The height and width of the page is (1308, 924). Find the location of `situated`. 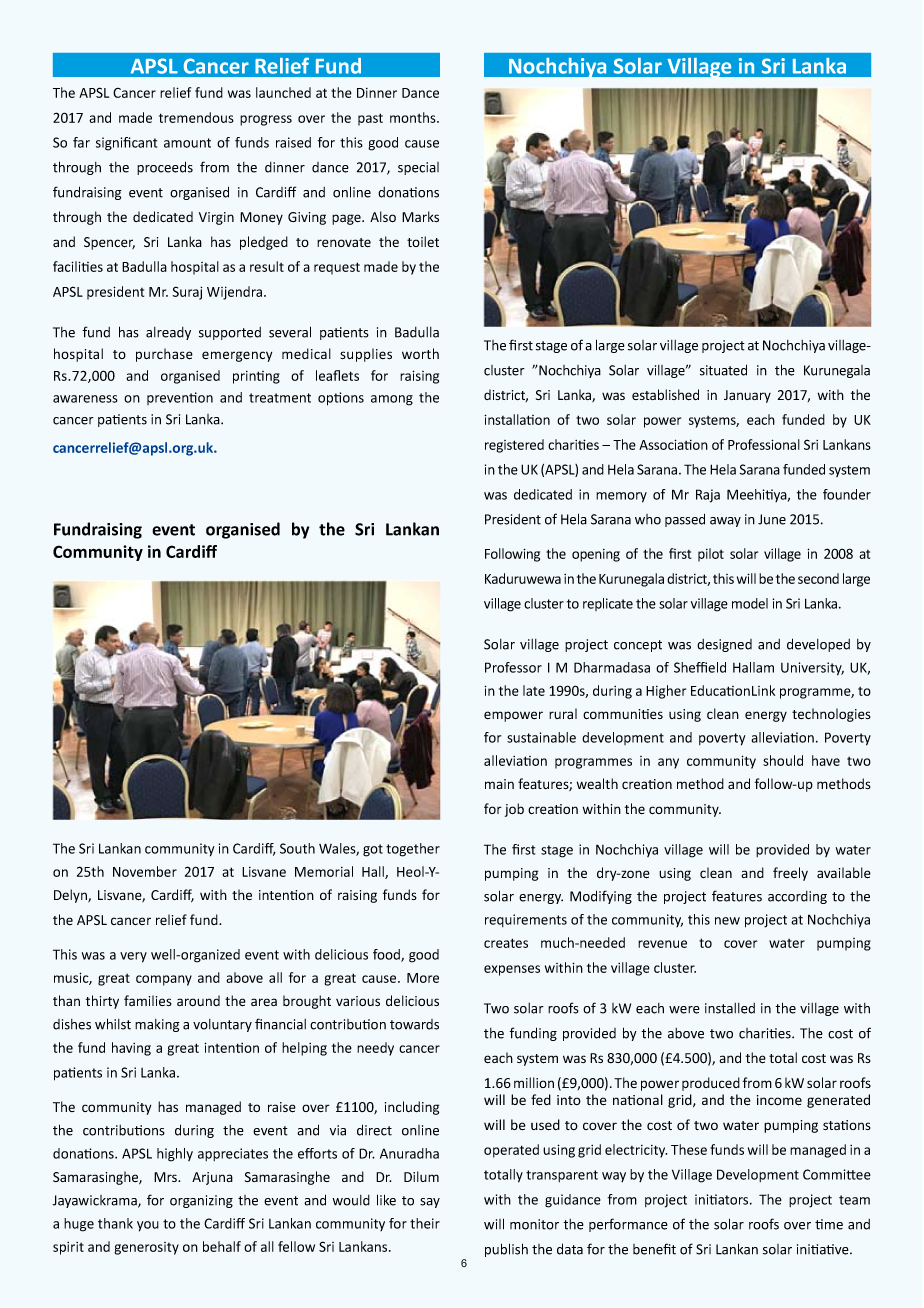

situated is located at coordinates (723, 370).
